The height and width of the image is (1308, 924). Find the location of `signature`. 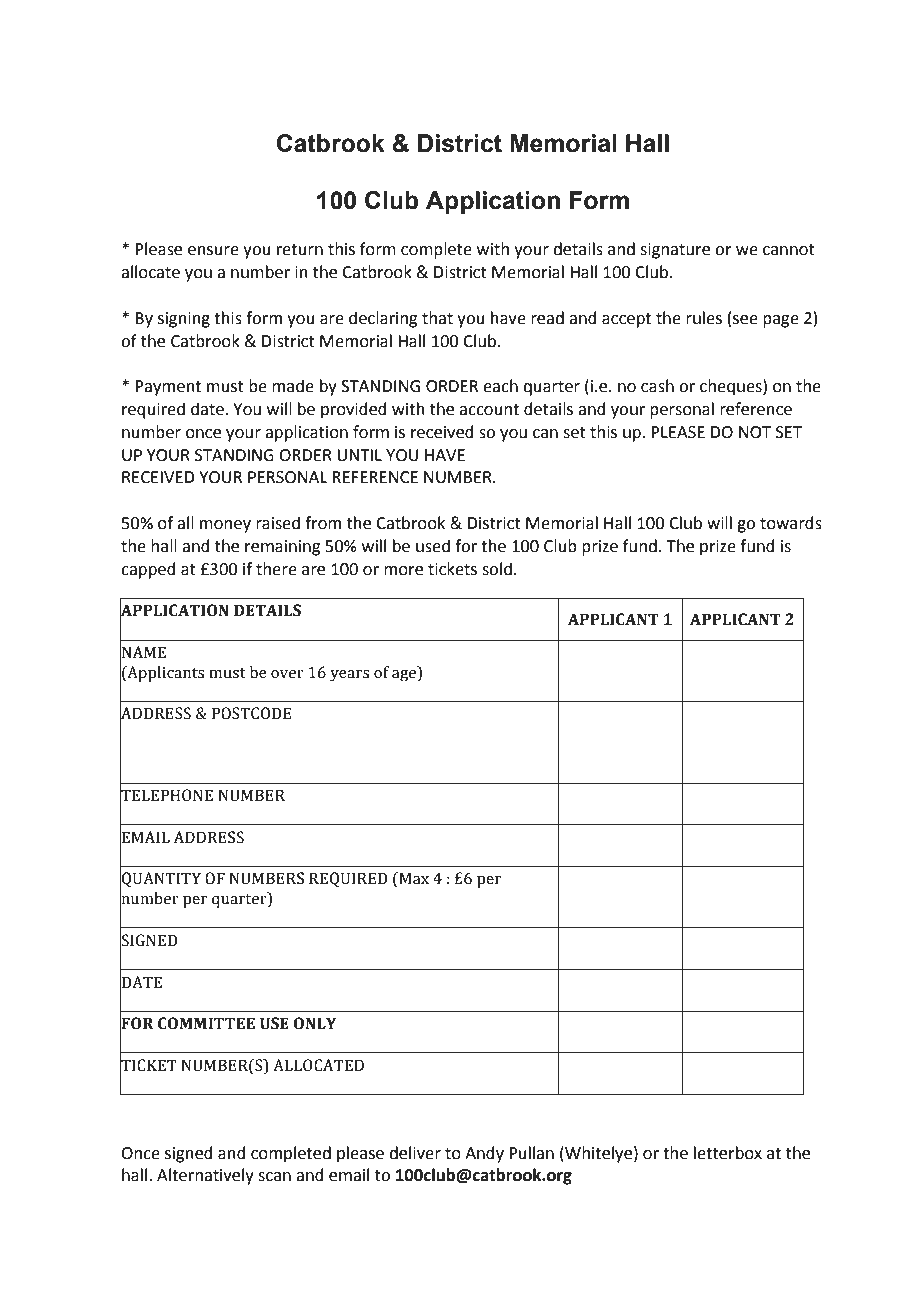

signature is located at coordinates (675, 251).
